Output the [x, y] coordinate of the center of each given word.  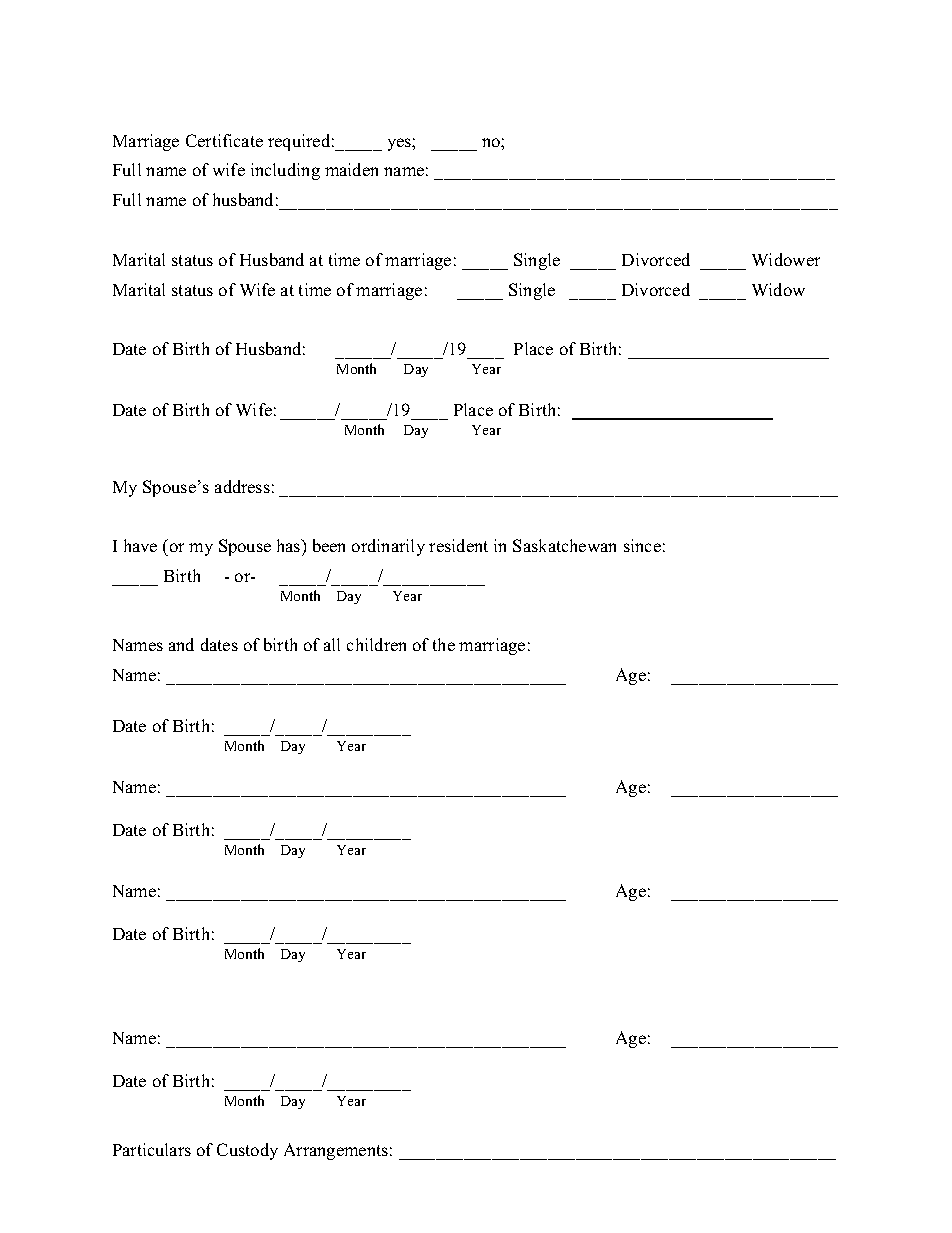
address [242, 486]
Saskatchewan [564, 545]
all [332, 644]
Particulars [152, 1149]
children [376, 644]
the [444, 644]
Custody [247, 1151]
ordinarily [388, 547]
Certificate [224, 140]
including [285, 171]
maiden [351, 169]
